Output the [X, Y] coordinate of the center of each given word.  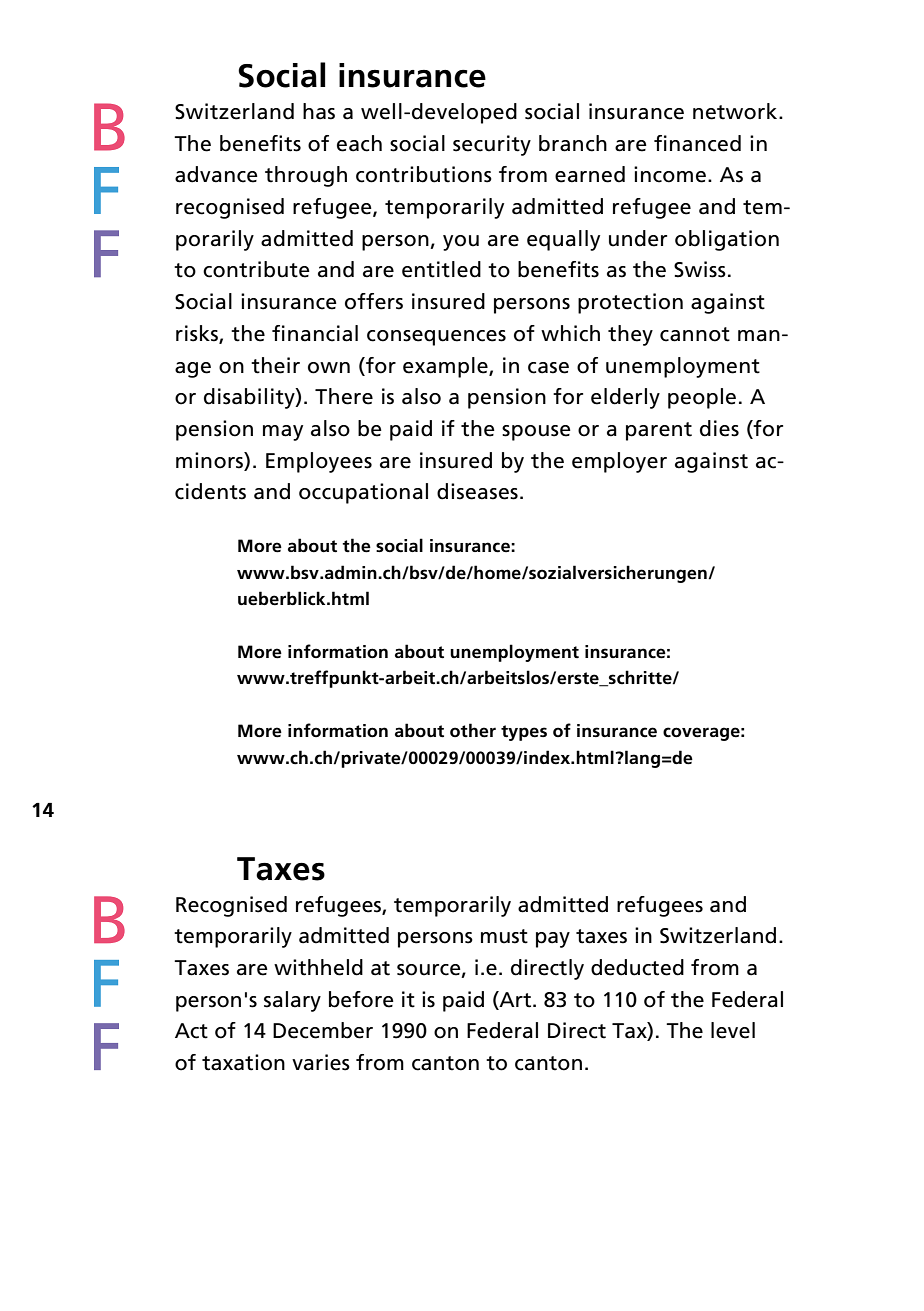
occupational [363, 493]
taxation [243, 1062]
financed [697, 143]
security [492, 145]
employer [619, 462]
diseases [477, 491]
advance [216, 174]
